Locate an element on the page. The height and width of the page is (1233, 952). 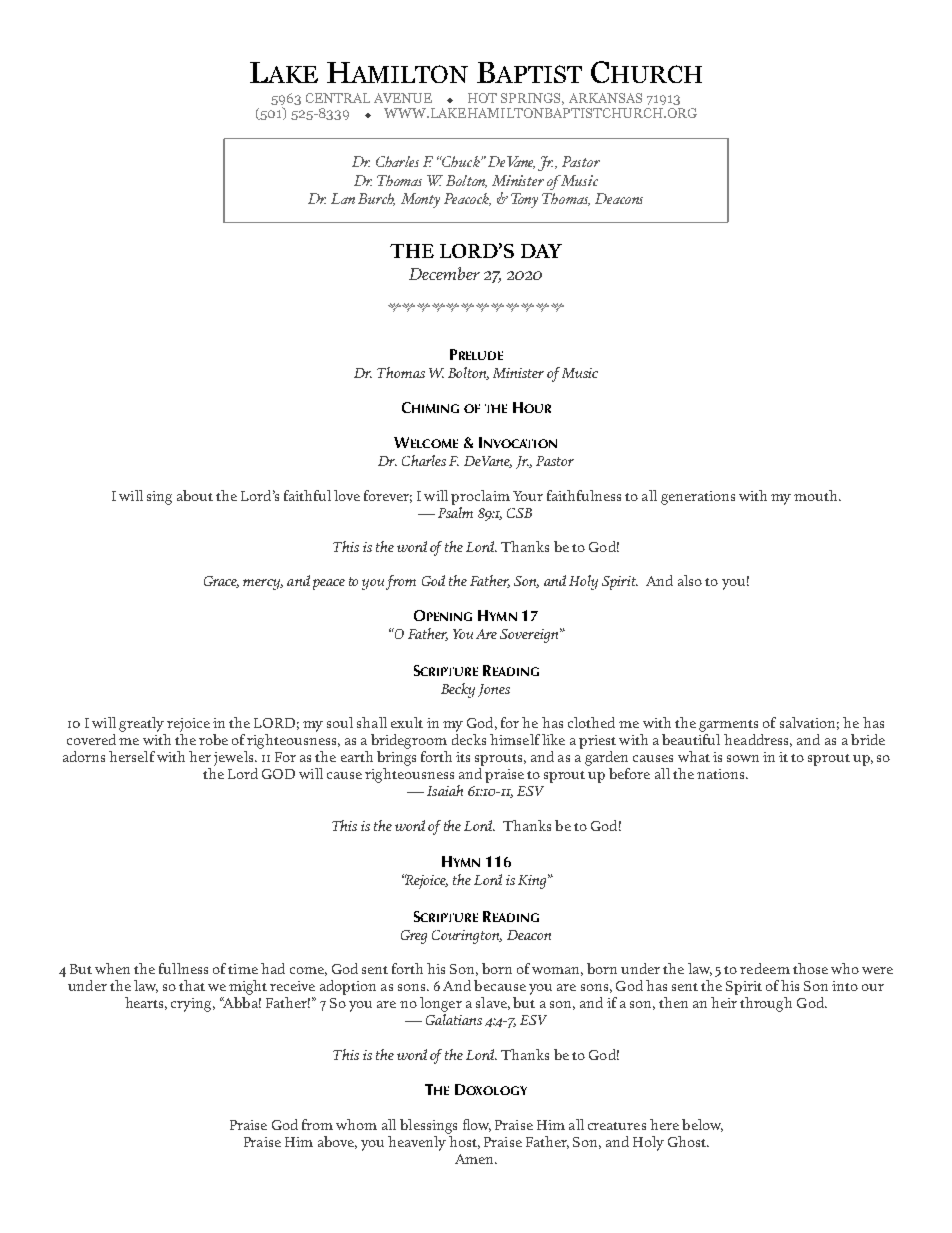
ARKANSAS is located at coordinates (605, 98).
